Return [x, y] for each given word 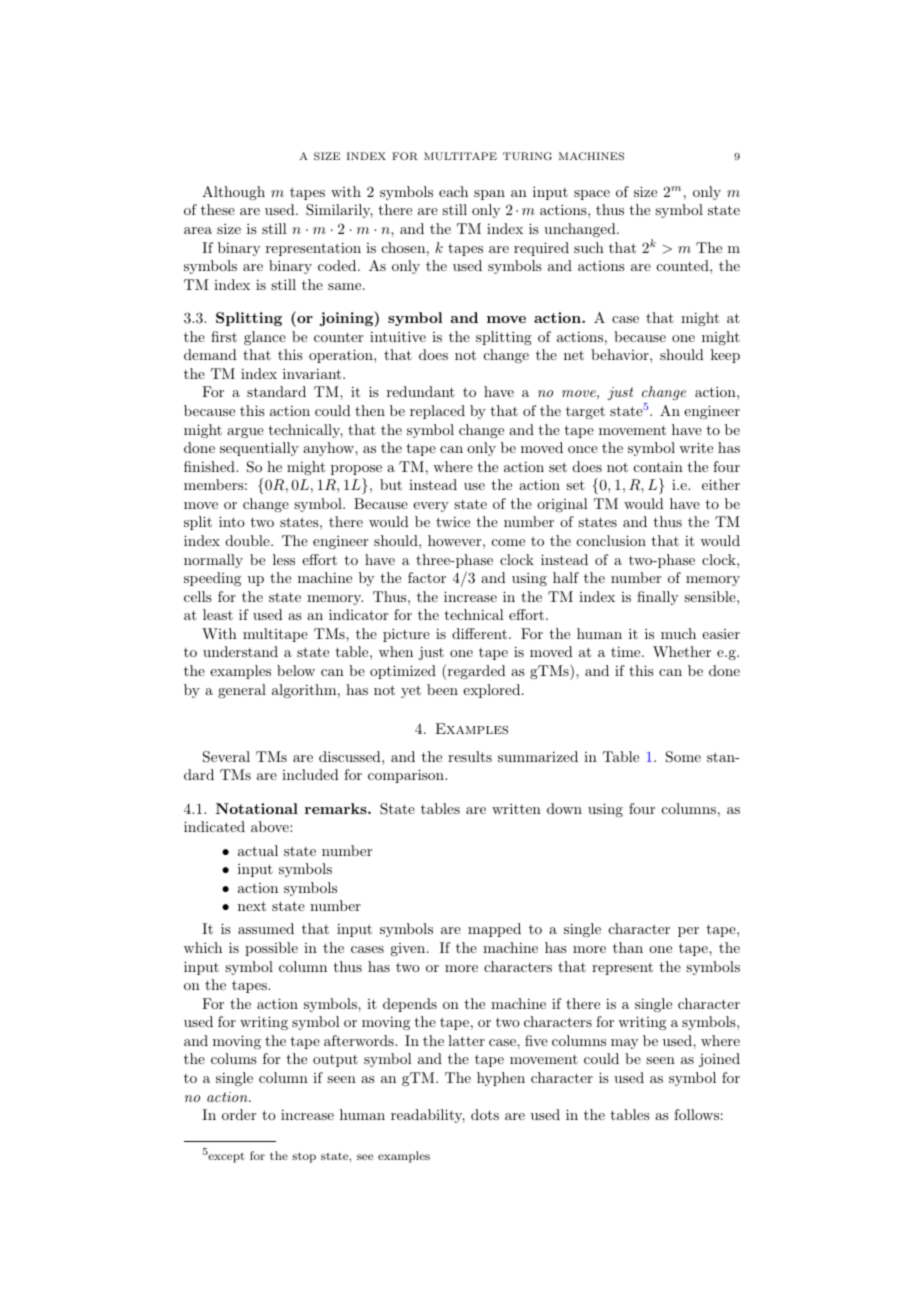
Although [233, 193]
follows [696, 1114]
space [592, 195]
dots [485, 1114]
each [453, 191]
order [239, 1114]
